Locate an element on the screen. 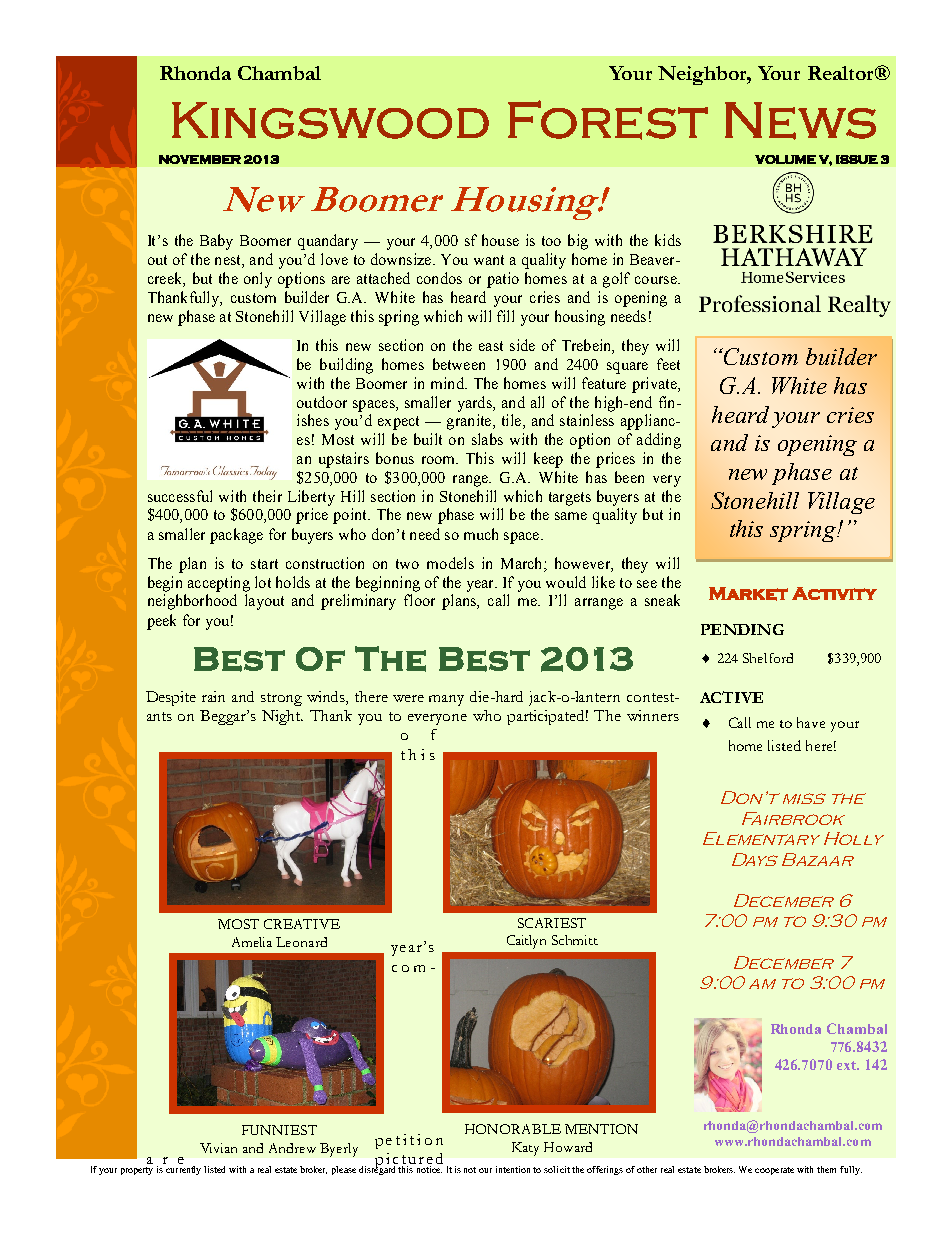 The height and width of the screenshot is (1233, 952). have is located at coordinates (811, 722).
